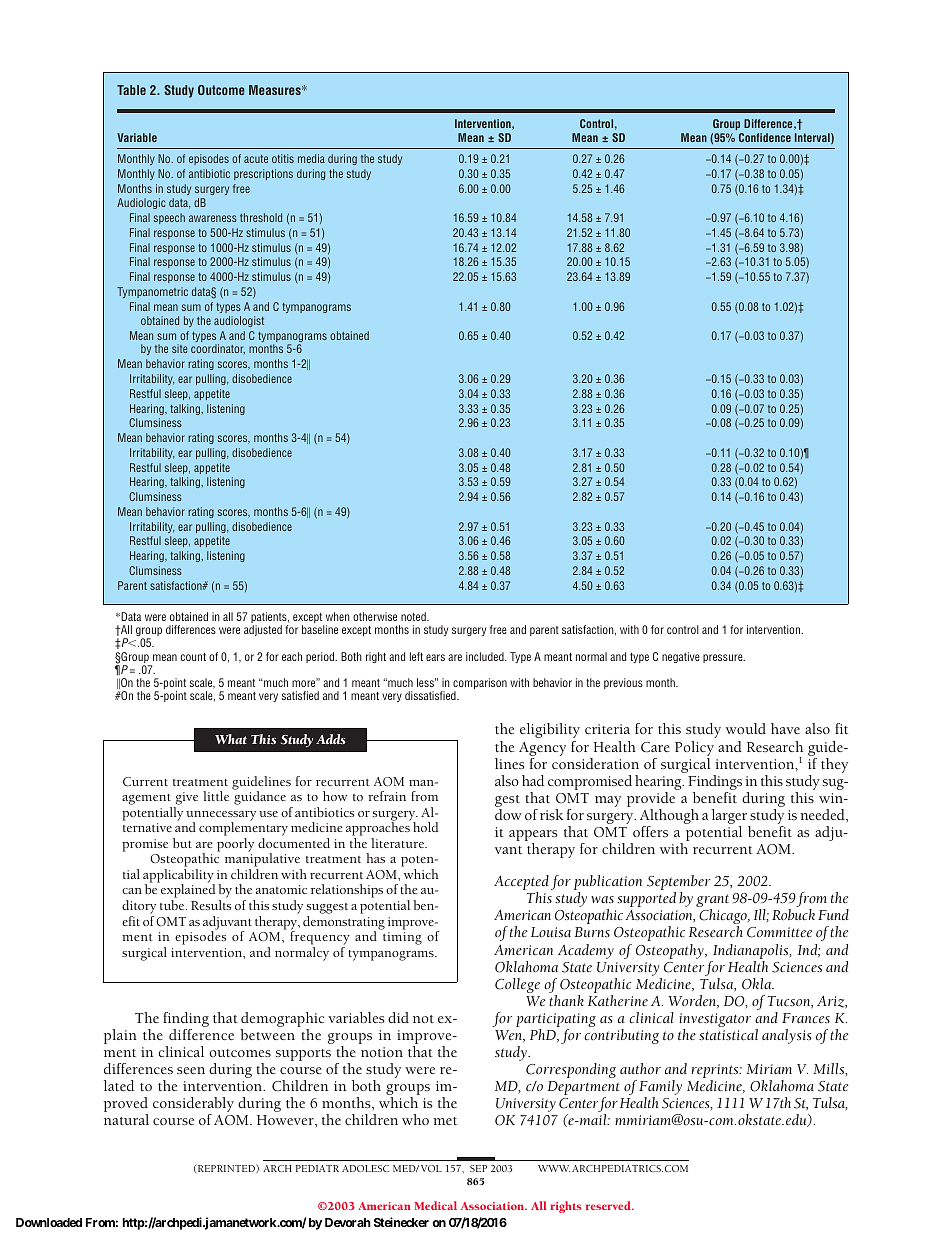  What do you see at coordinates (193, 657) in the document?
I see `count` at bounding box center [193, 657].
